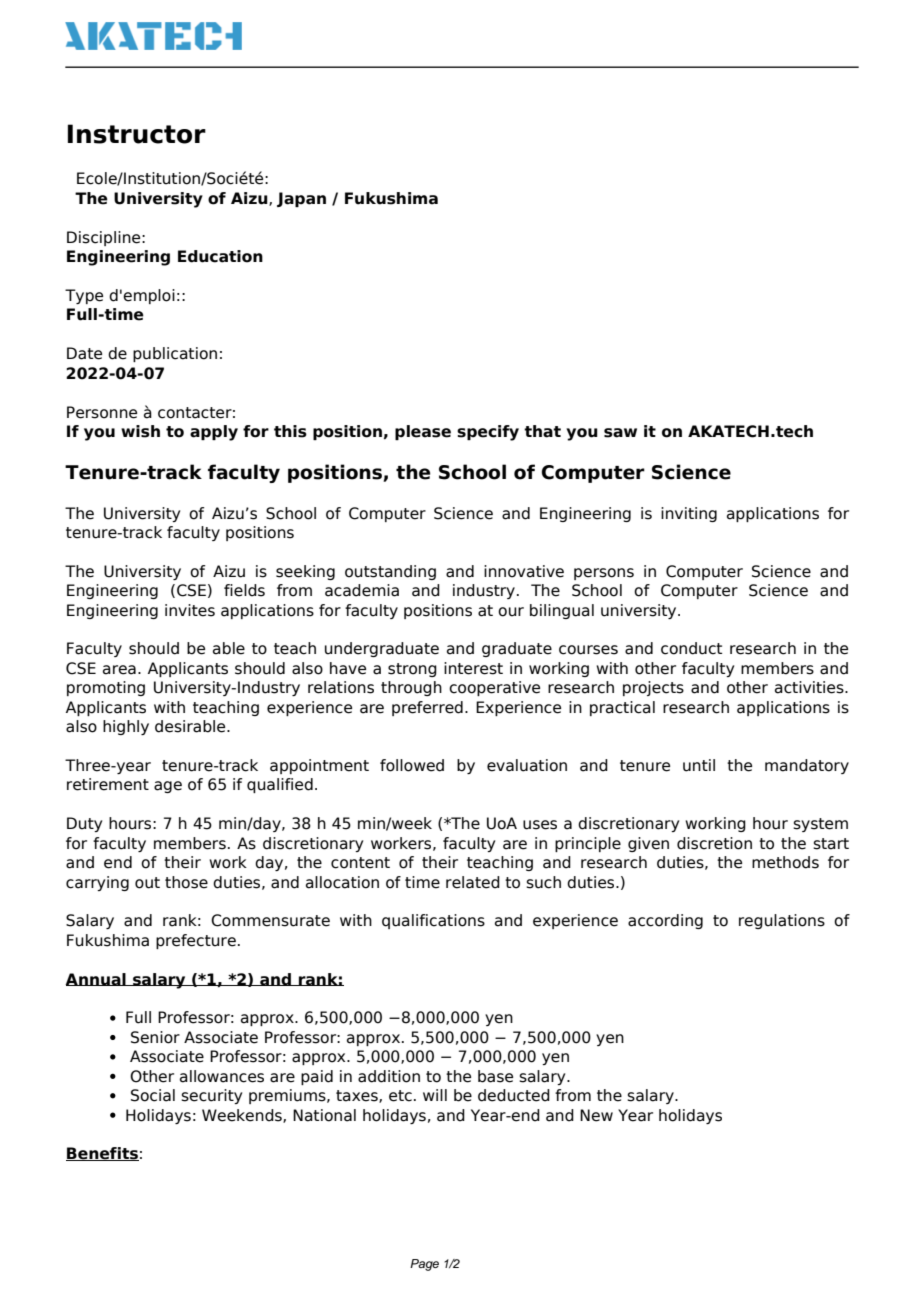 Image resolution: width=924 pixels, height=1308 pixels. I want to click on Instructor, so click(137, 134).
